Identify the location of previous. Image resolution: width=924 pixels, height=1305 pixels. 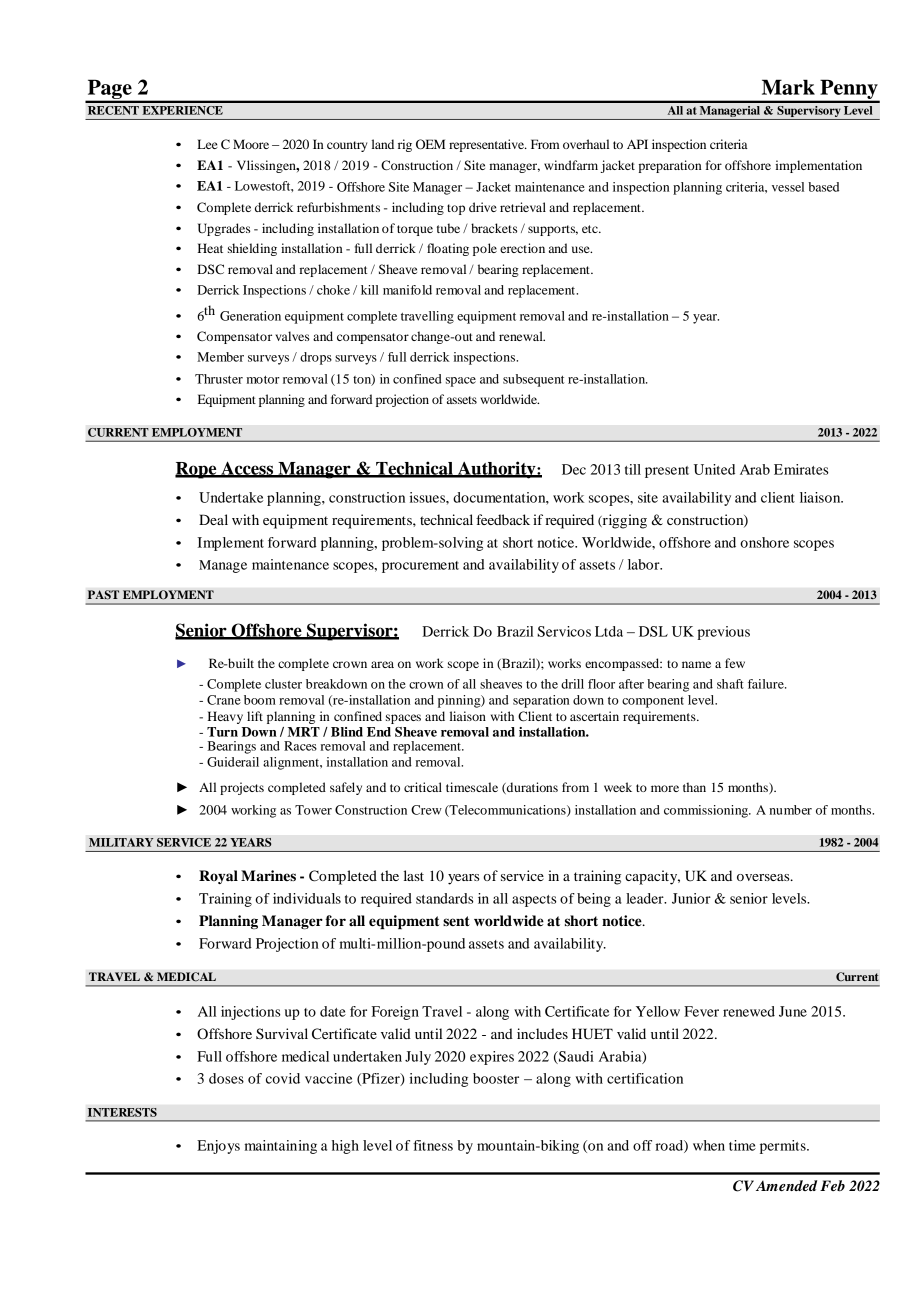
(723, 633).
